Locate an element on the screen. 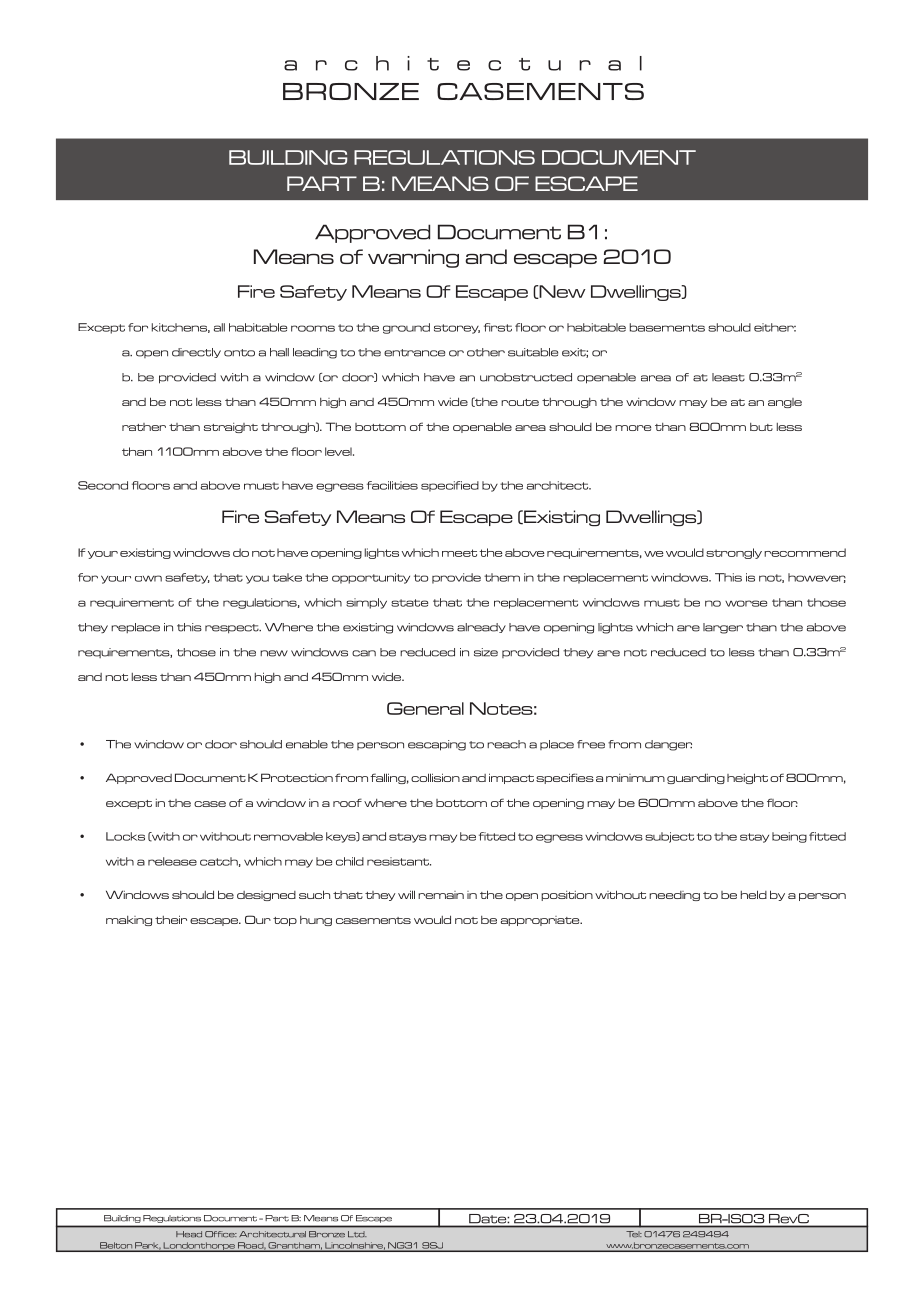 This screenshot has height=1308, width=924. Protection is located at coordinates (297, 777).
